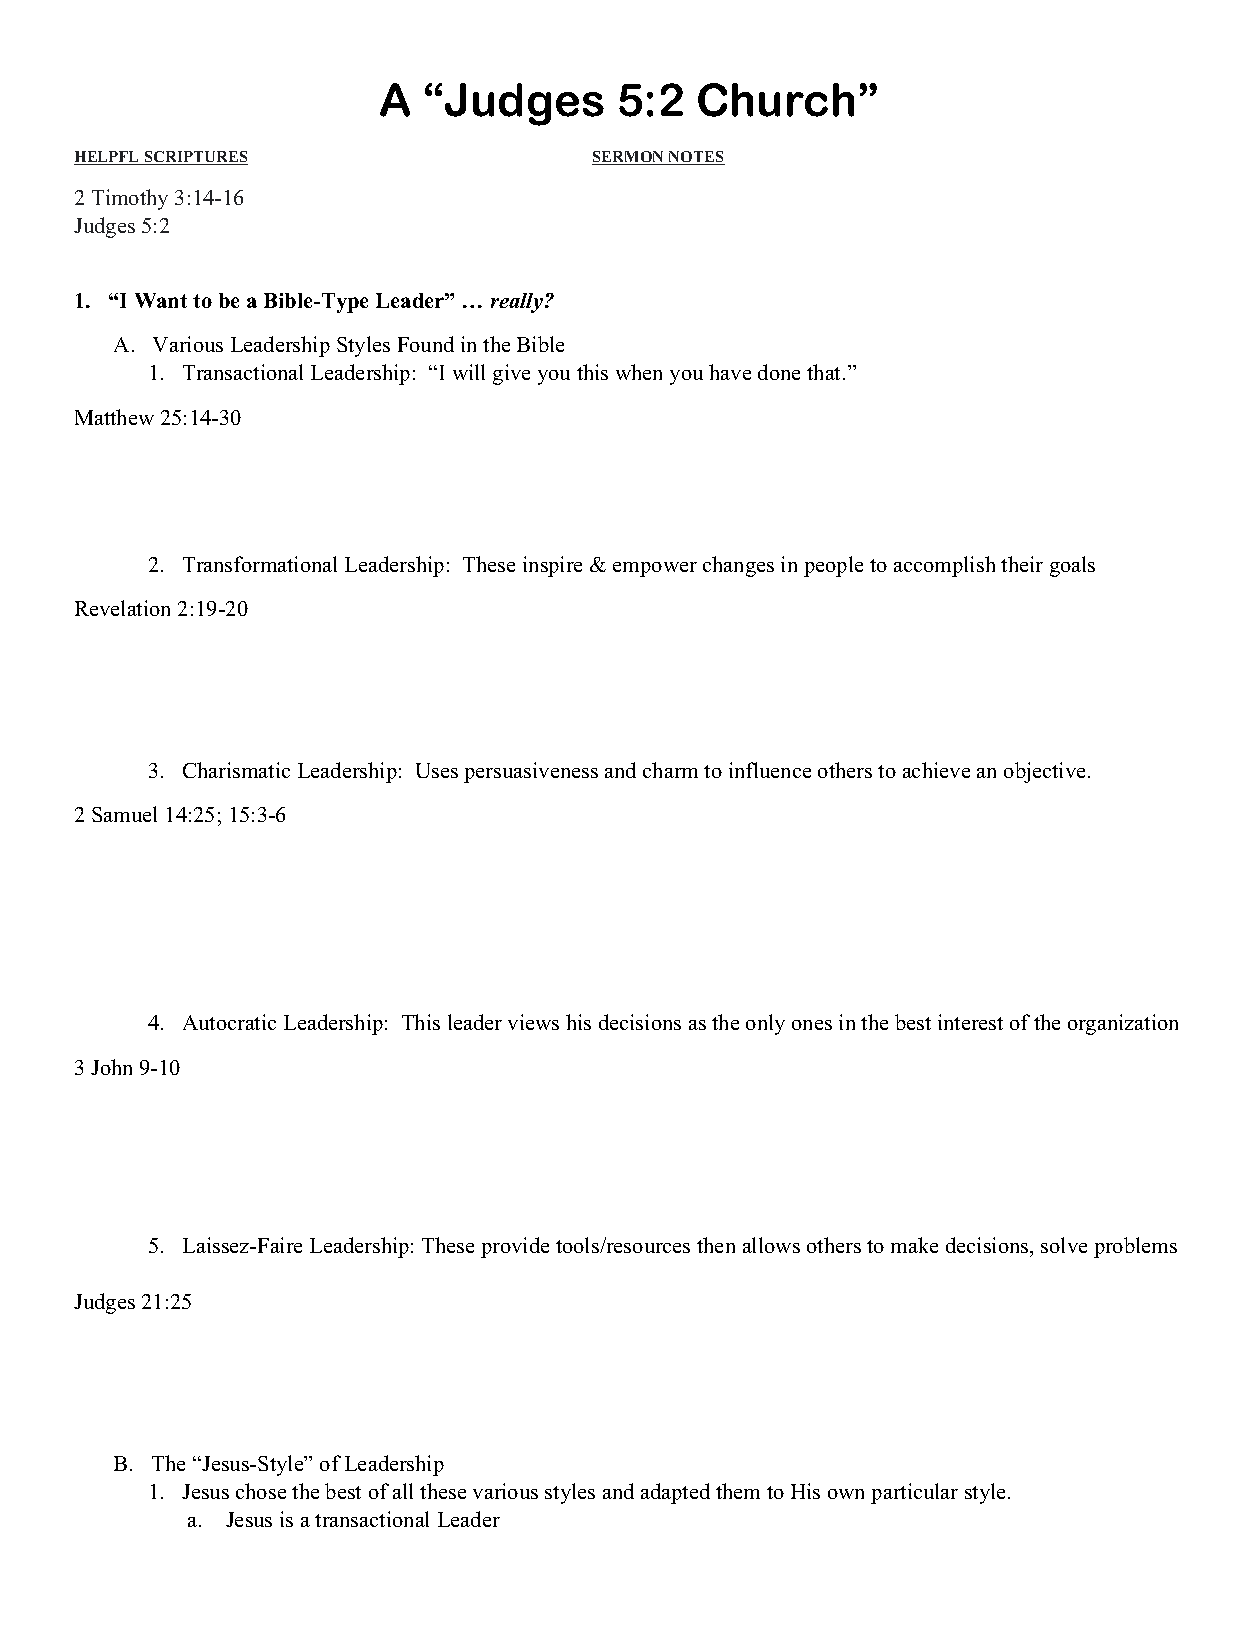 The image size is (1259, 1629). What do you see at coordinates (195, 158) in the screenshot?
I see `SCRIPTURES` at bounding box center [195, 158].
